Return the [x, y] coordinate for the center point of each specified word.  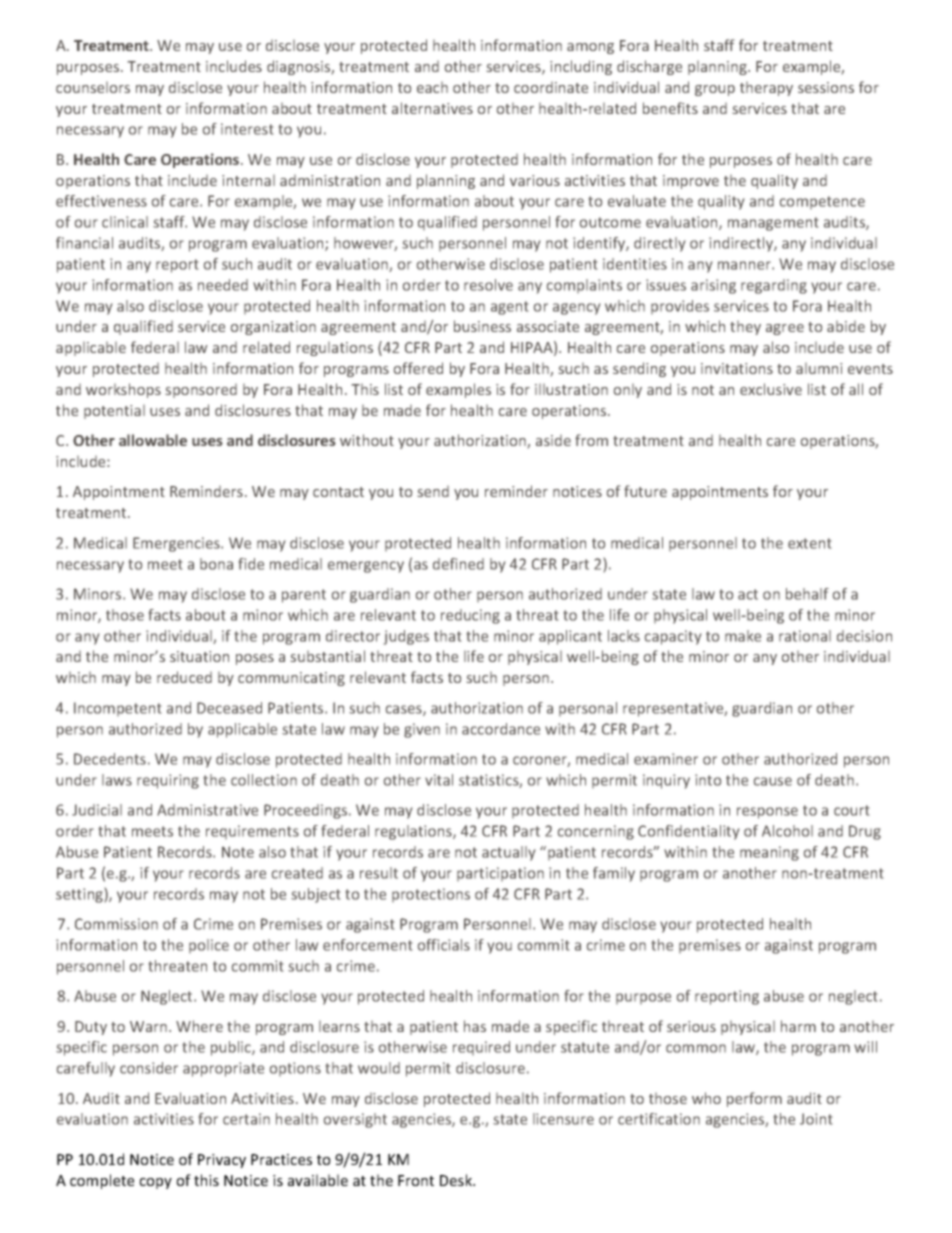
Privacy [222, 1161]
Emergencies [177, 544]
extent [809, 543]
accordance [501, 729]
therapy [766, 89]
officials [444, 945]
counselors [93, 87]
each [432, 87]
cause [773, 781]
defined [458, 564]
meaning [769, 853]
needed [223, 285]
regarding [774, 286]
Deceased [229, 708]
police [209, 946]
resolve [488, 285]
